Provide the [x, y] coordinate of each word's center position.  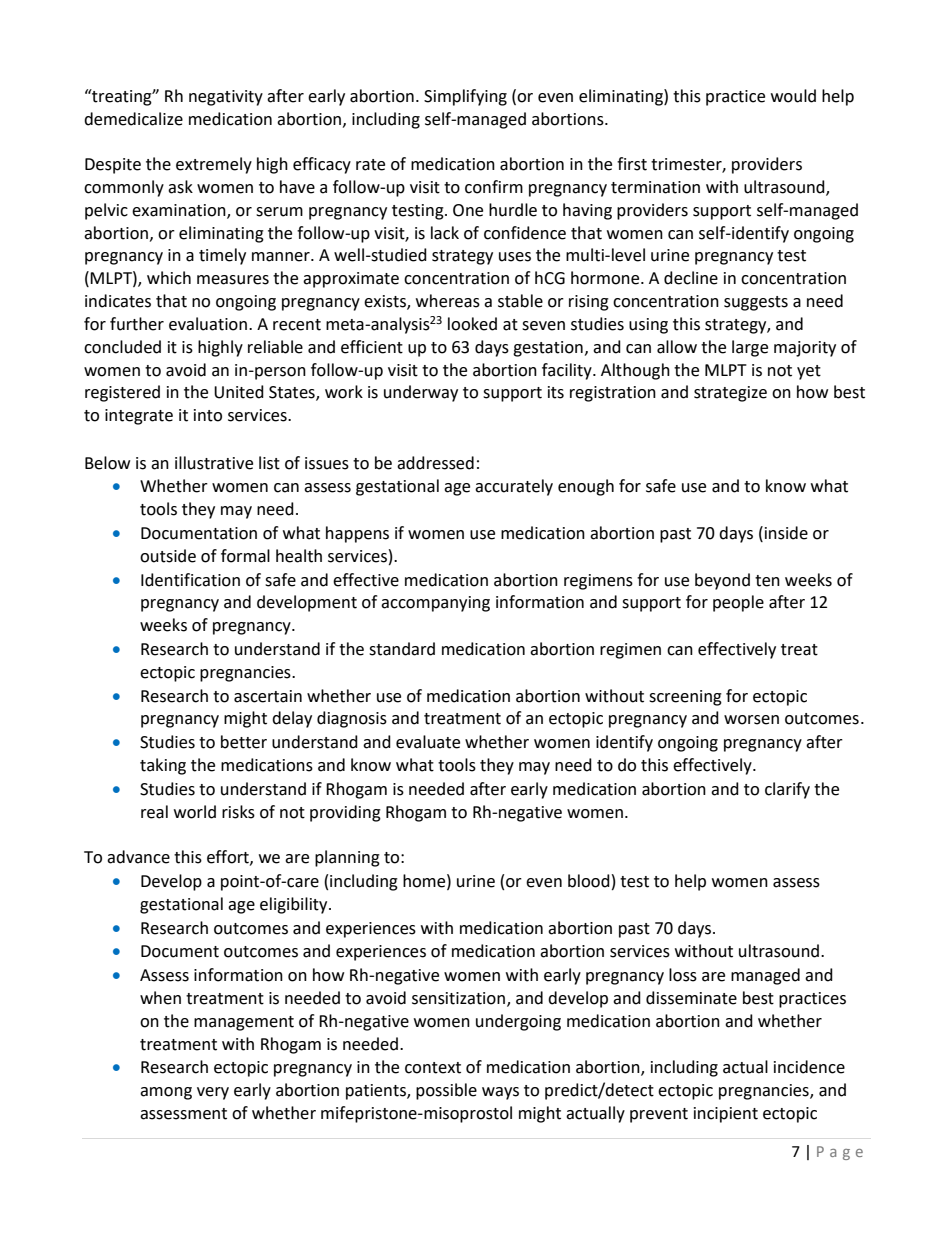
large [750, 348]
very [213, 1093]
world [195, 812]
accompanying [435, 604]
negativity [226, 98]
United [239, 392]
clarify [787, 790]
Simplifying [465, 97]
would [793, 96]
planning [347, 858]
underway [421, 393]
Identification [190, 580]
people [738, 603]
